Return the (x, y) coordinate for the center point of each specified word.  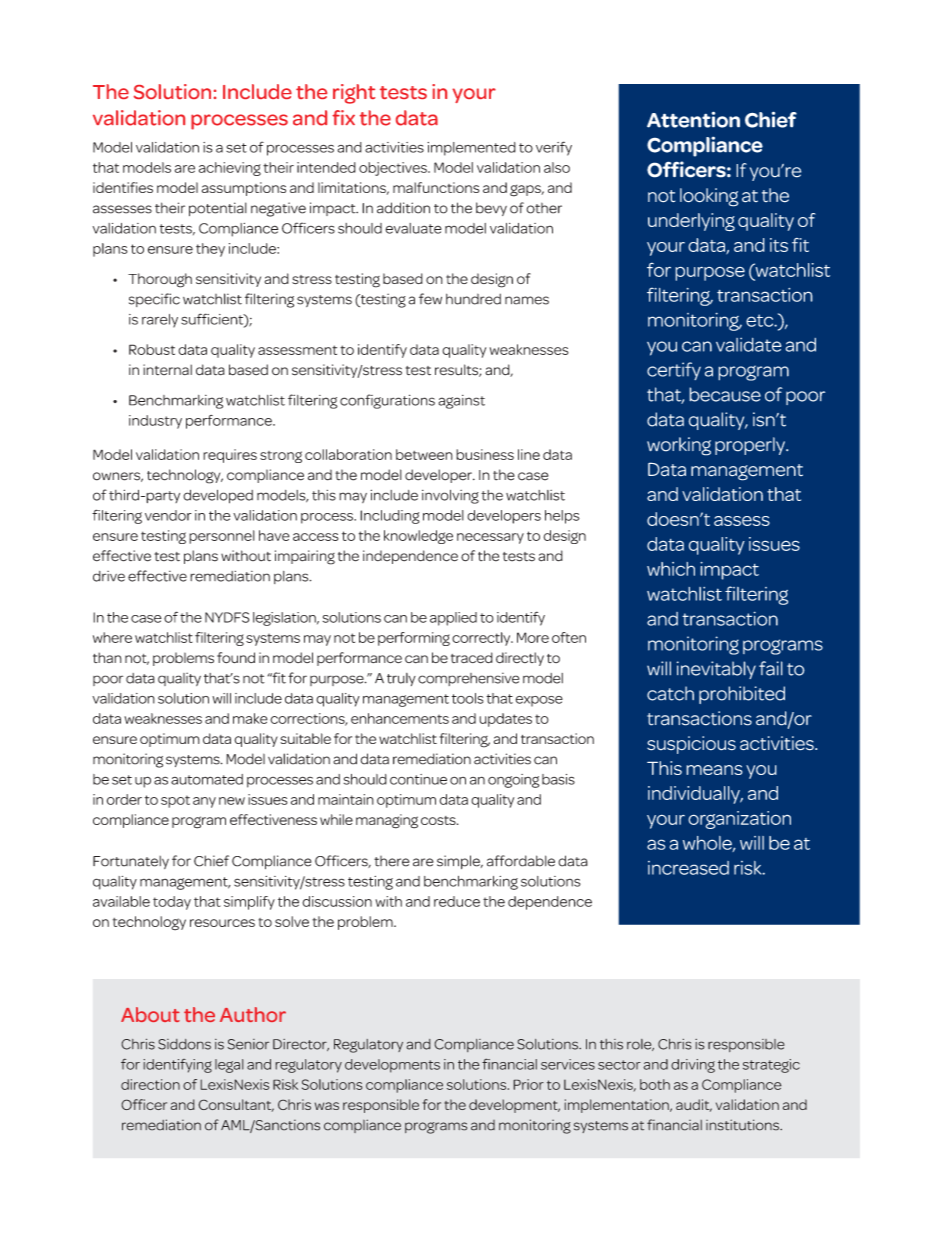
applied (453, 619)
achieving (230, 169)
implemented (471, 149)
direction (150, 1084)
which (671, 569)
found (236, 658)
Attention (693, 119)
